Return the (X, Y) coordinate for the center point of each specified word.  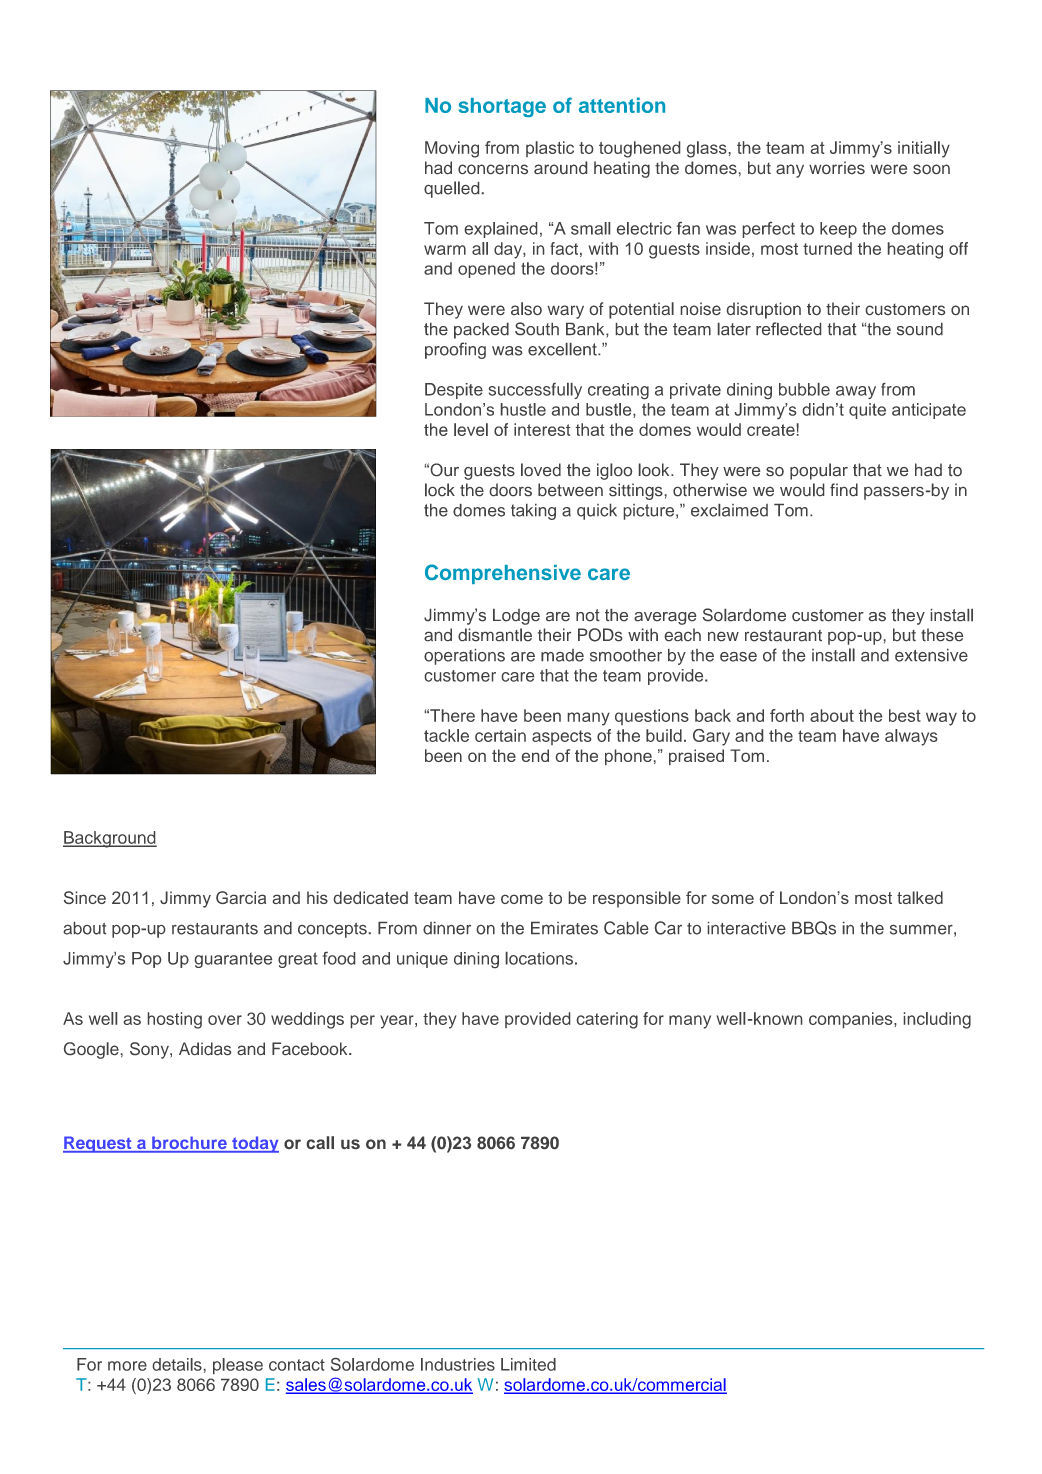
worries (837, 167)
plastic (550, 149)
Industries (458, 1364)
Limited (528, 1364)
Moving (452, 149)
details (177, 1364)
